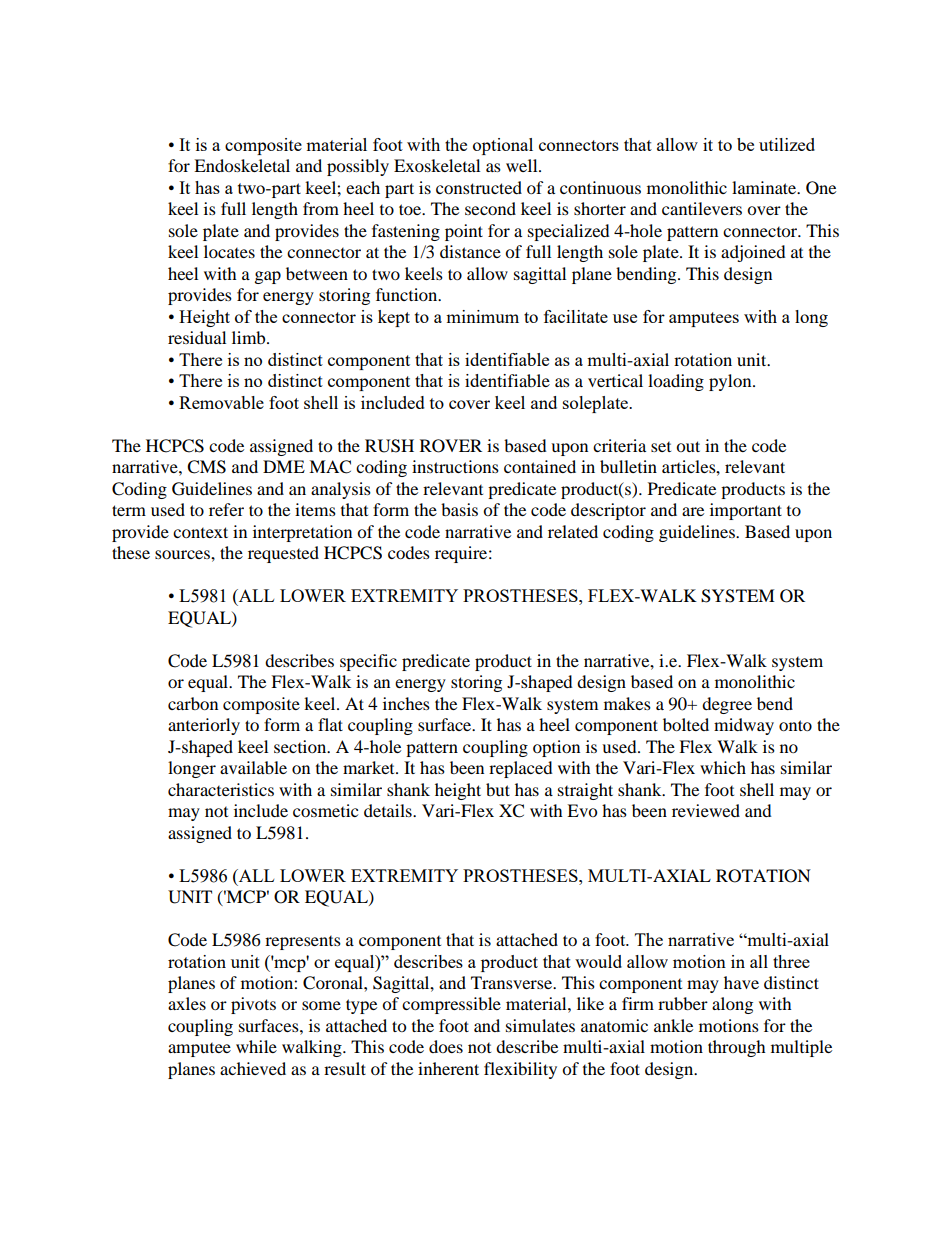 The width and height of the screenshot is (952, 1233). Describe the element at coordinates (229, 251) in the screenshot. I see `locates` at that location.
